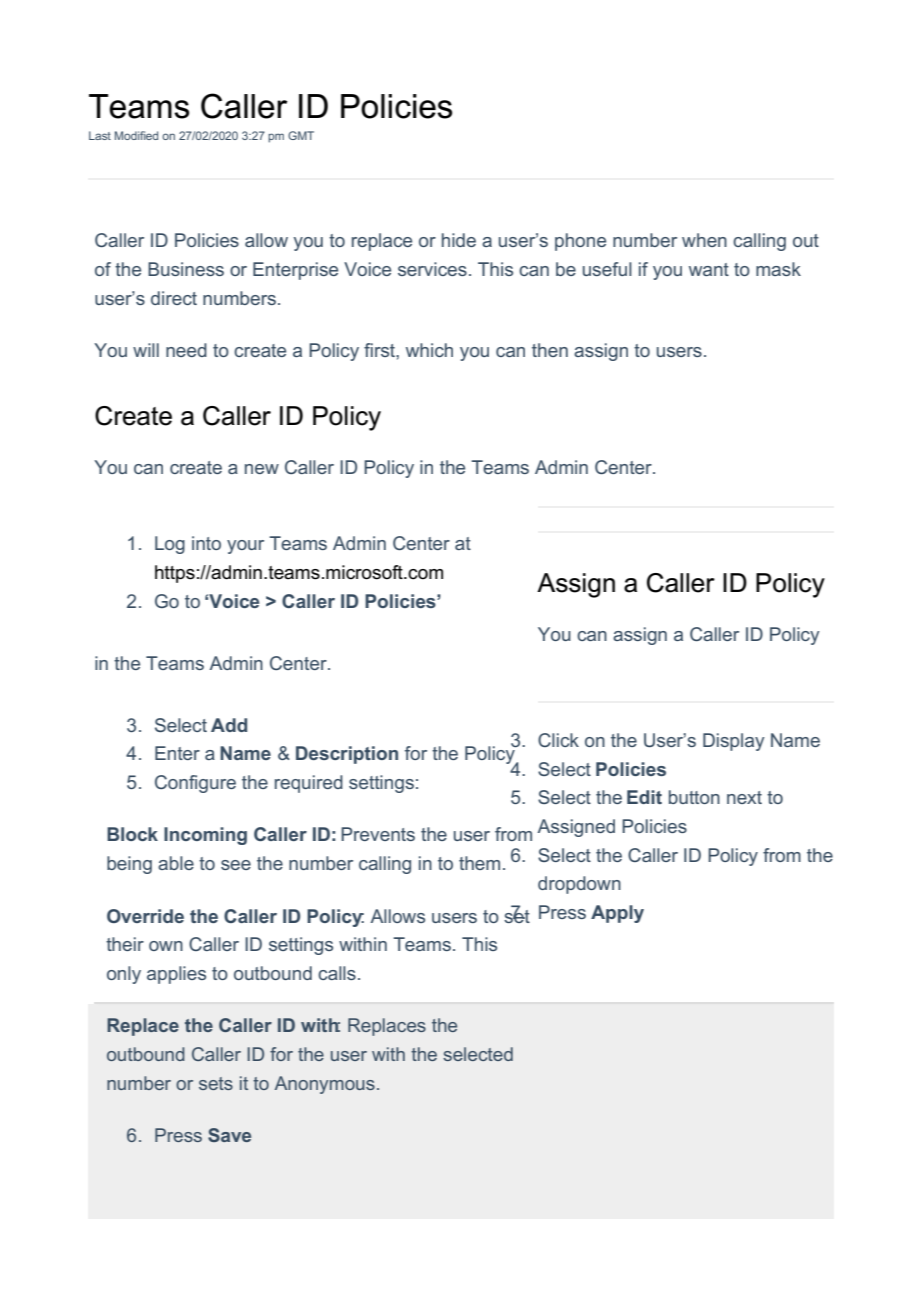 The height and width of the screenshot is (1308, 924). Describe the element at coordinates (176, 863) in the screenshot. I see `able` at that location.
